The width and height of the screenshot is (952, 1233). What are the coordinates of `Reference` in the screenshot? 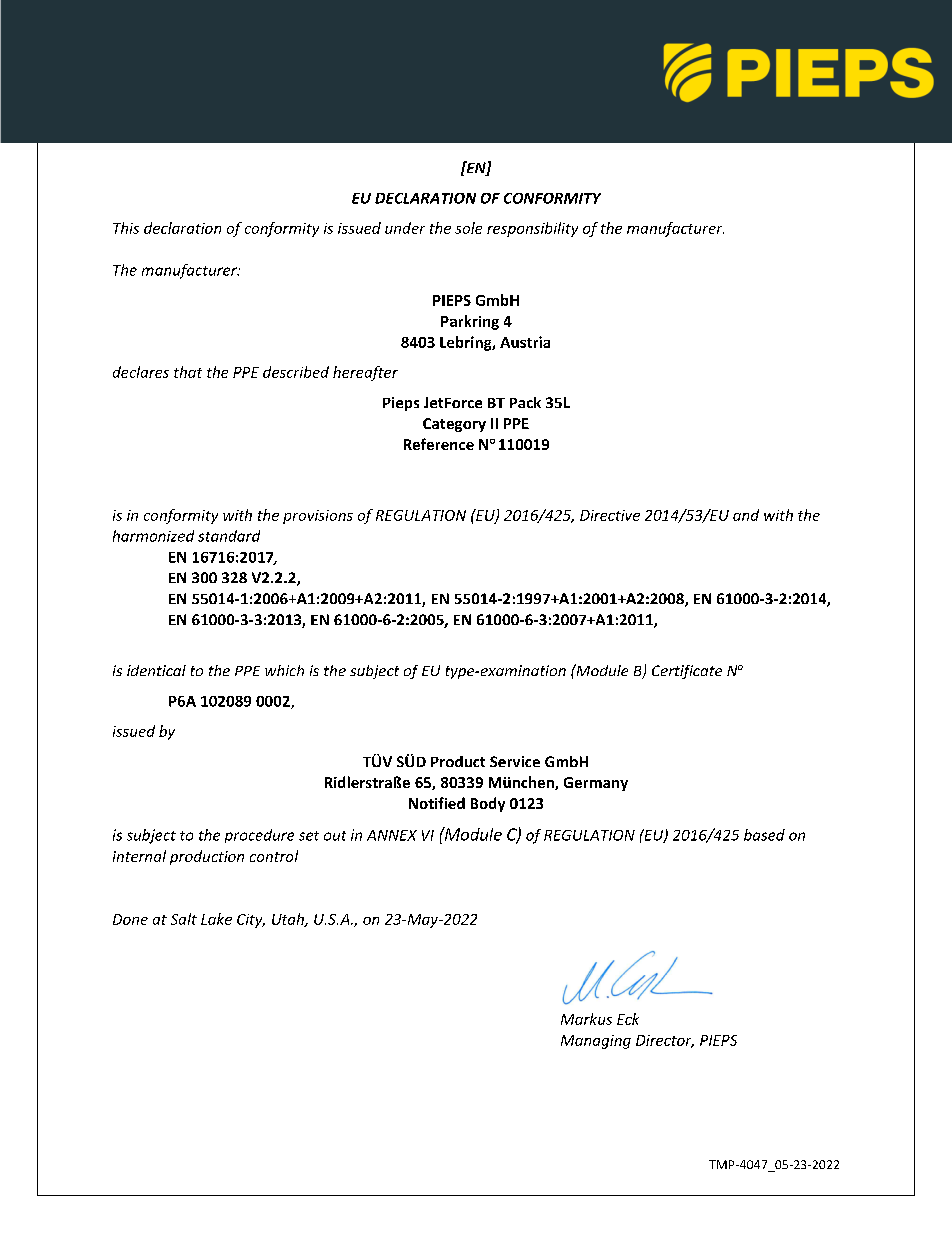 It's located at (439, 444).
